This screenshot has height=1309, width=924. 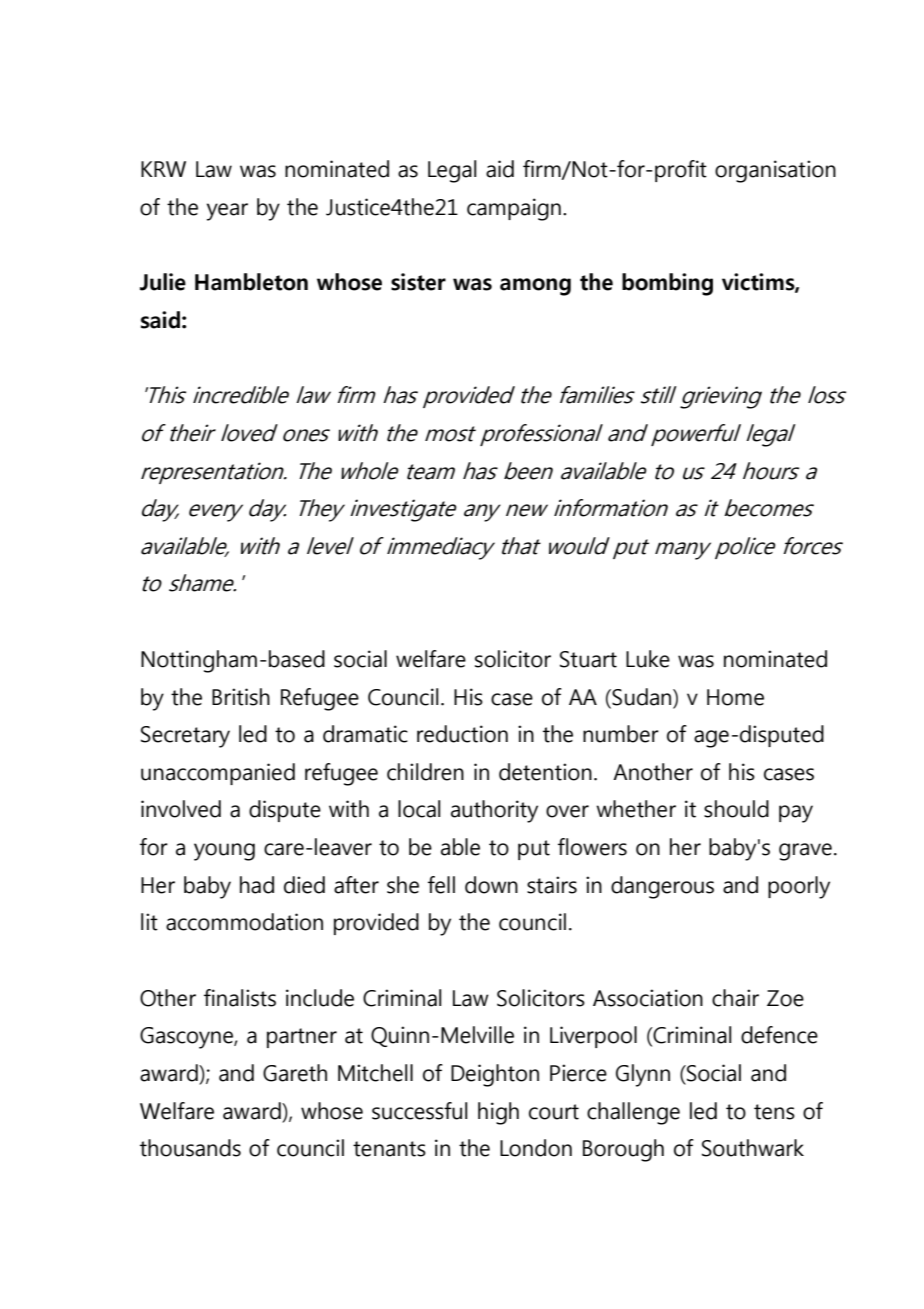 What do you see at coordinates (491, 885) in the screenshot?
I see `down` at bounding box center [491, 885].
